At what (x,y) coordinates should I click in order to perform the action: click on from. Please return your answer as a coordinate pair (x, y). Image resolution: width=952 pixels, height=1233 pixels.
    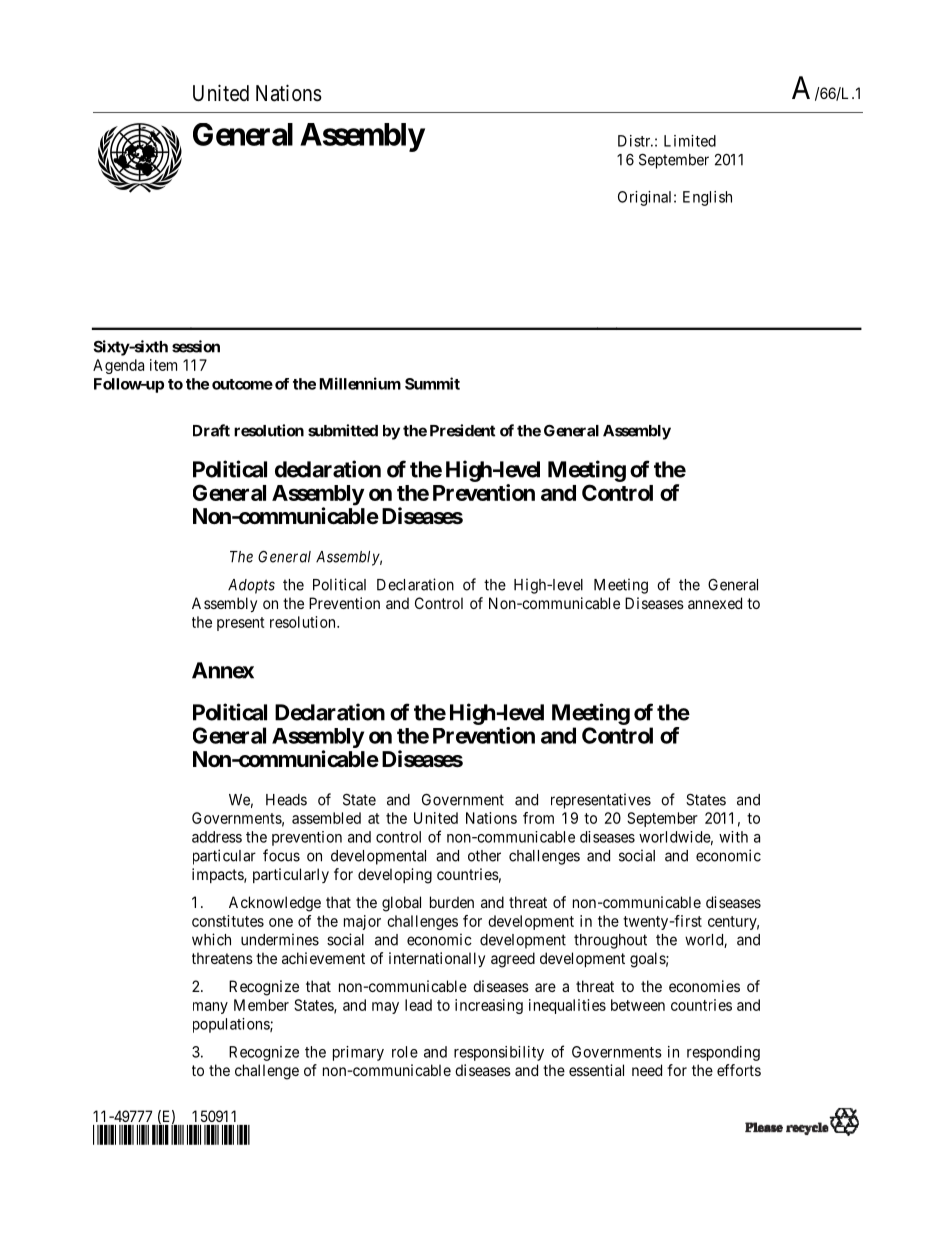
    Looking at the image, I should click on (538, 818).
